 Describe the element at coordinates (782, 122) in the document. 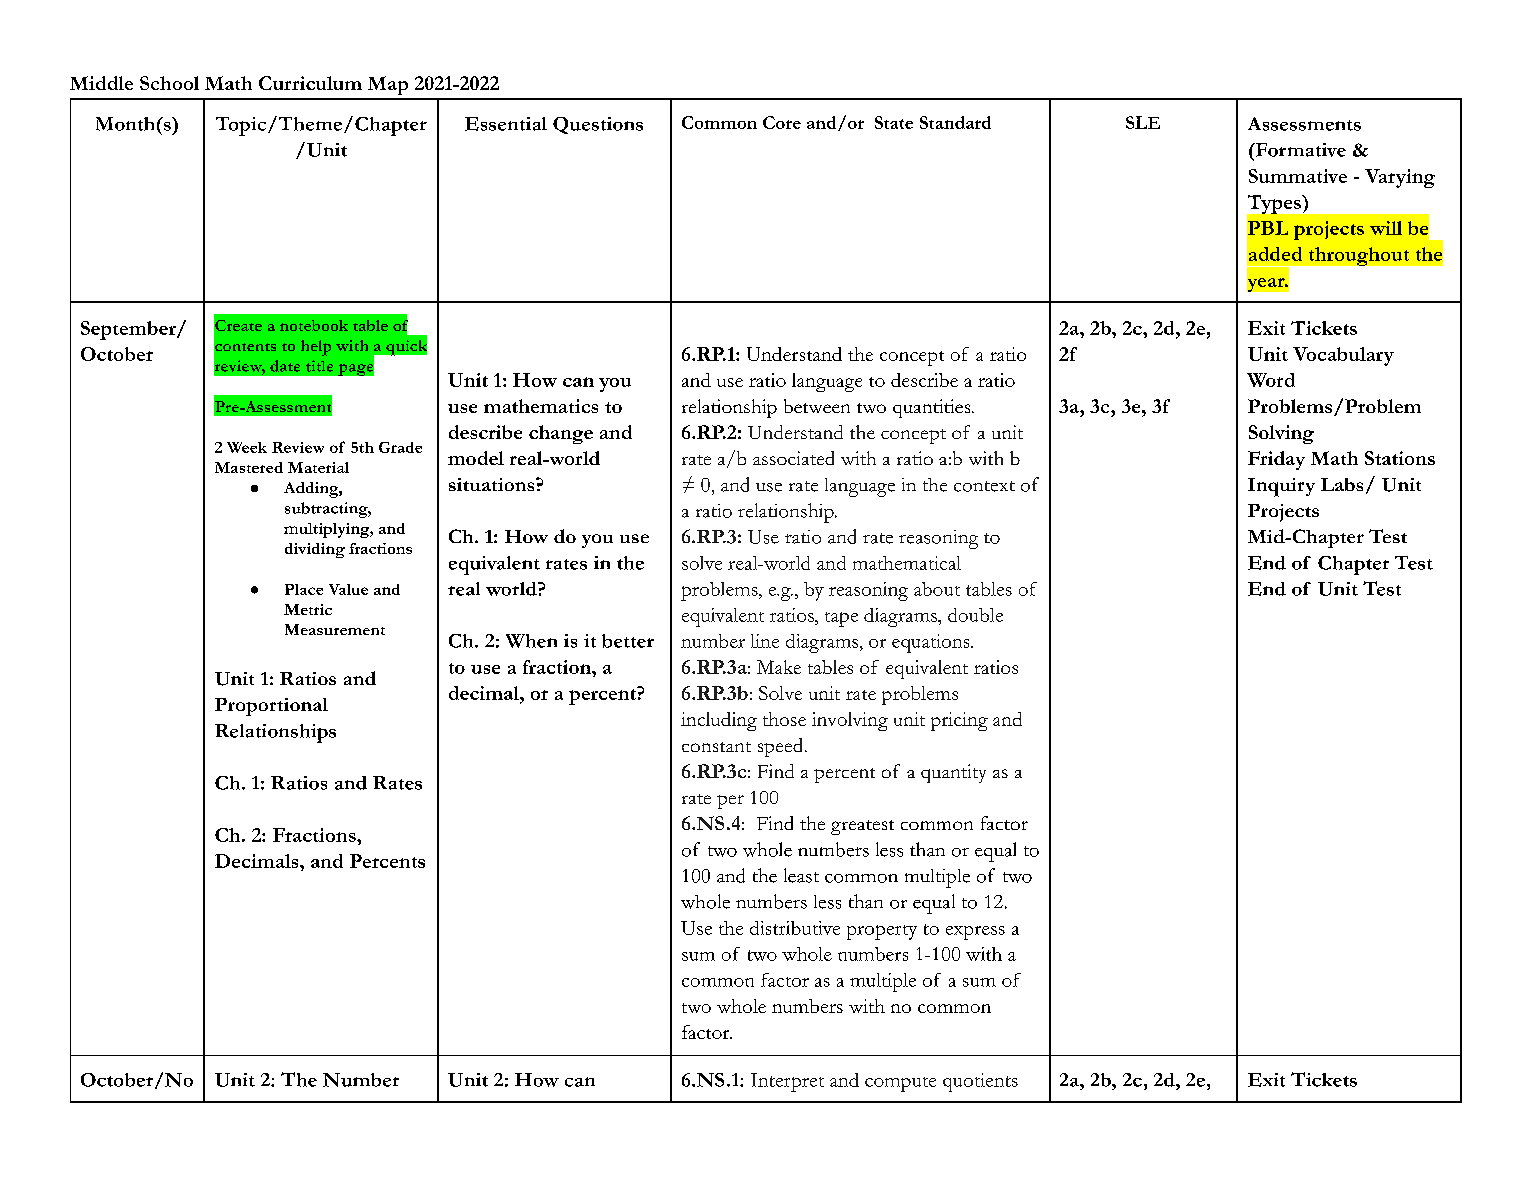

I see `Core` at that location.
